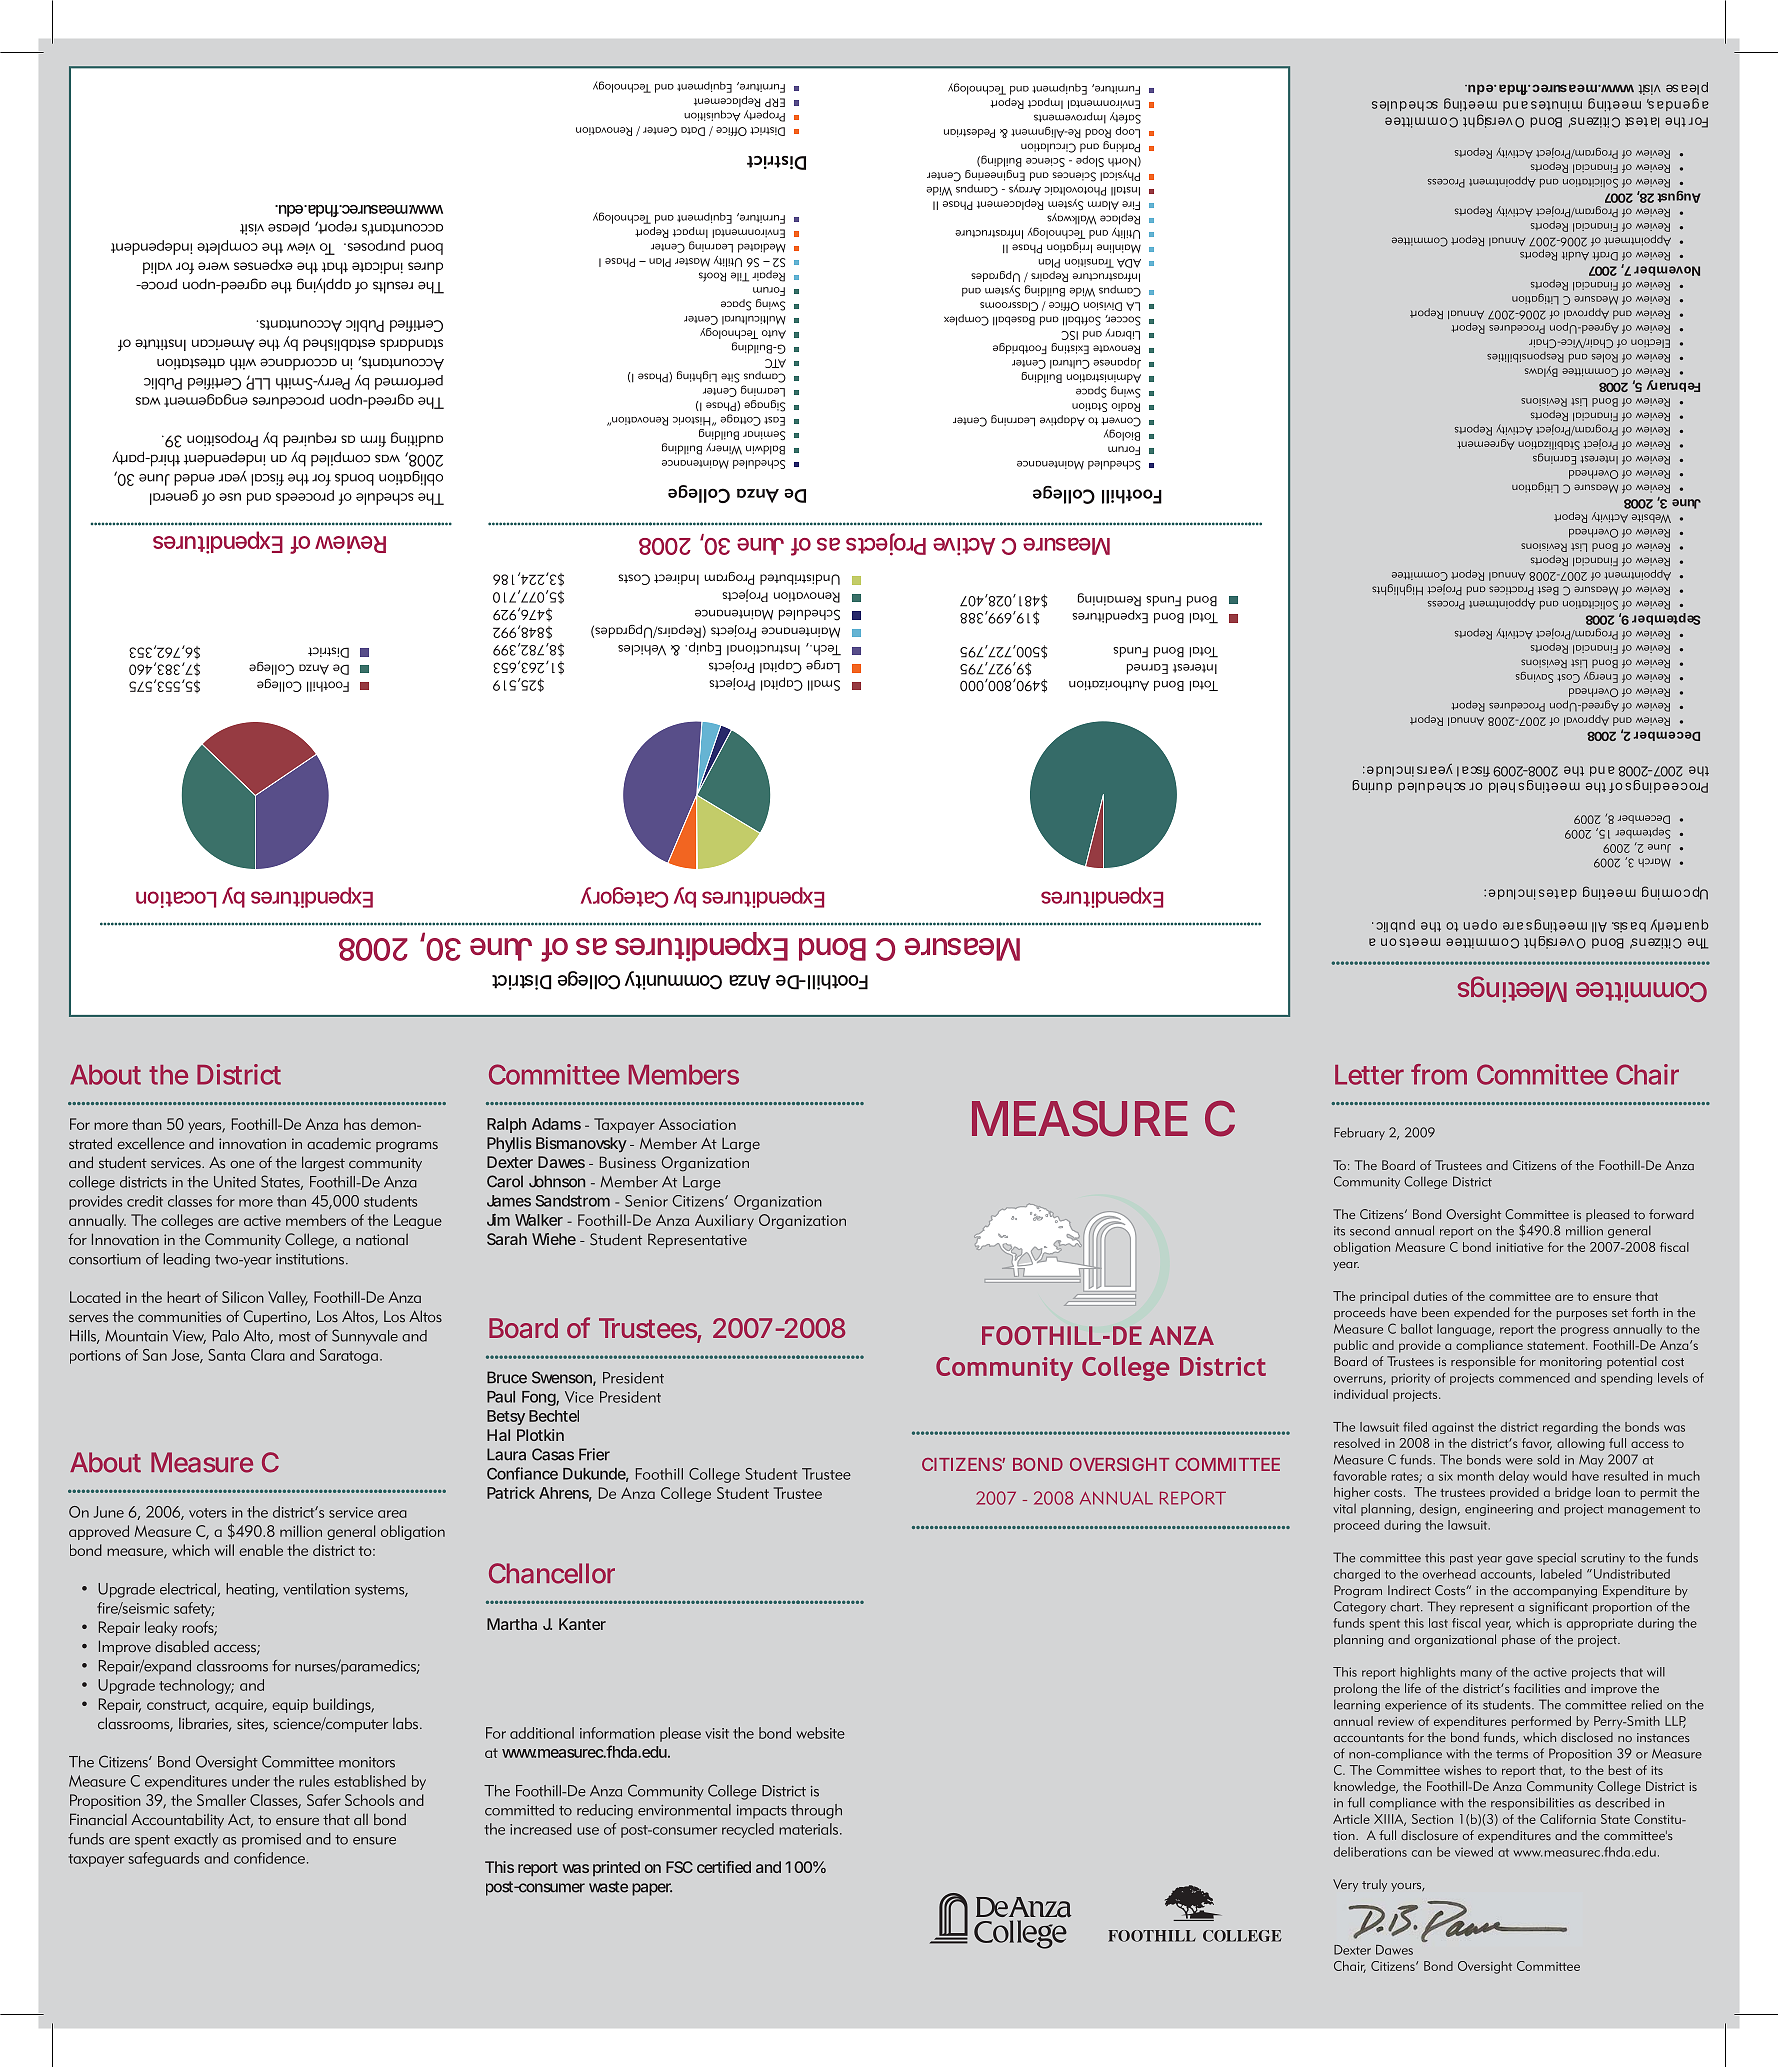 The width and height of the document is (1778, 2067). I want to click on academic, so click(339, 1143).
